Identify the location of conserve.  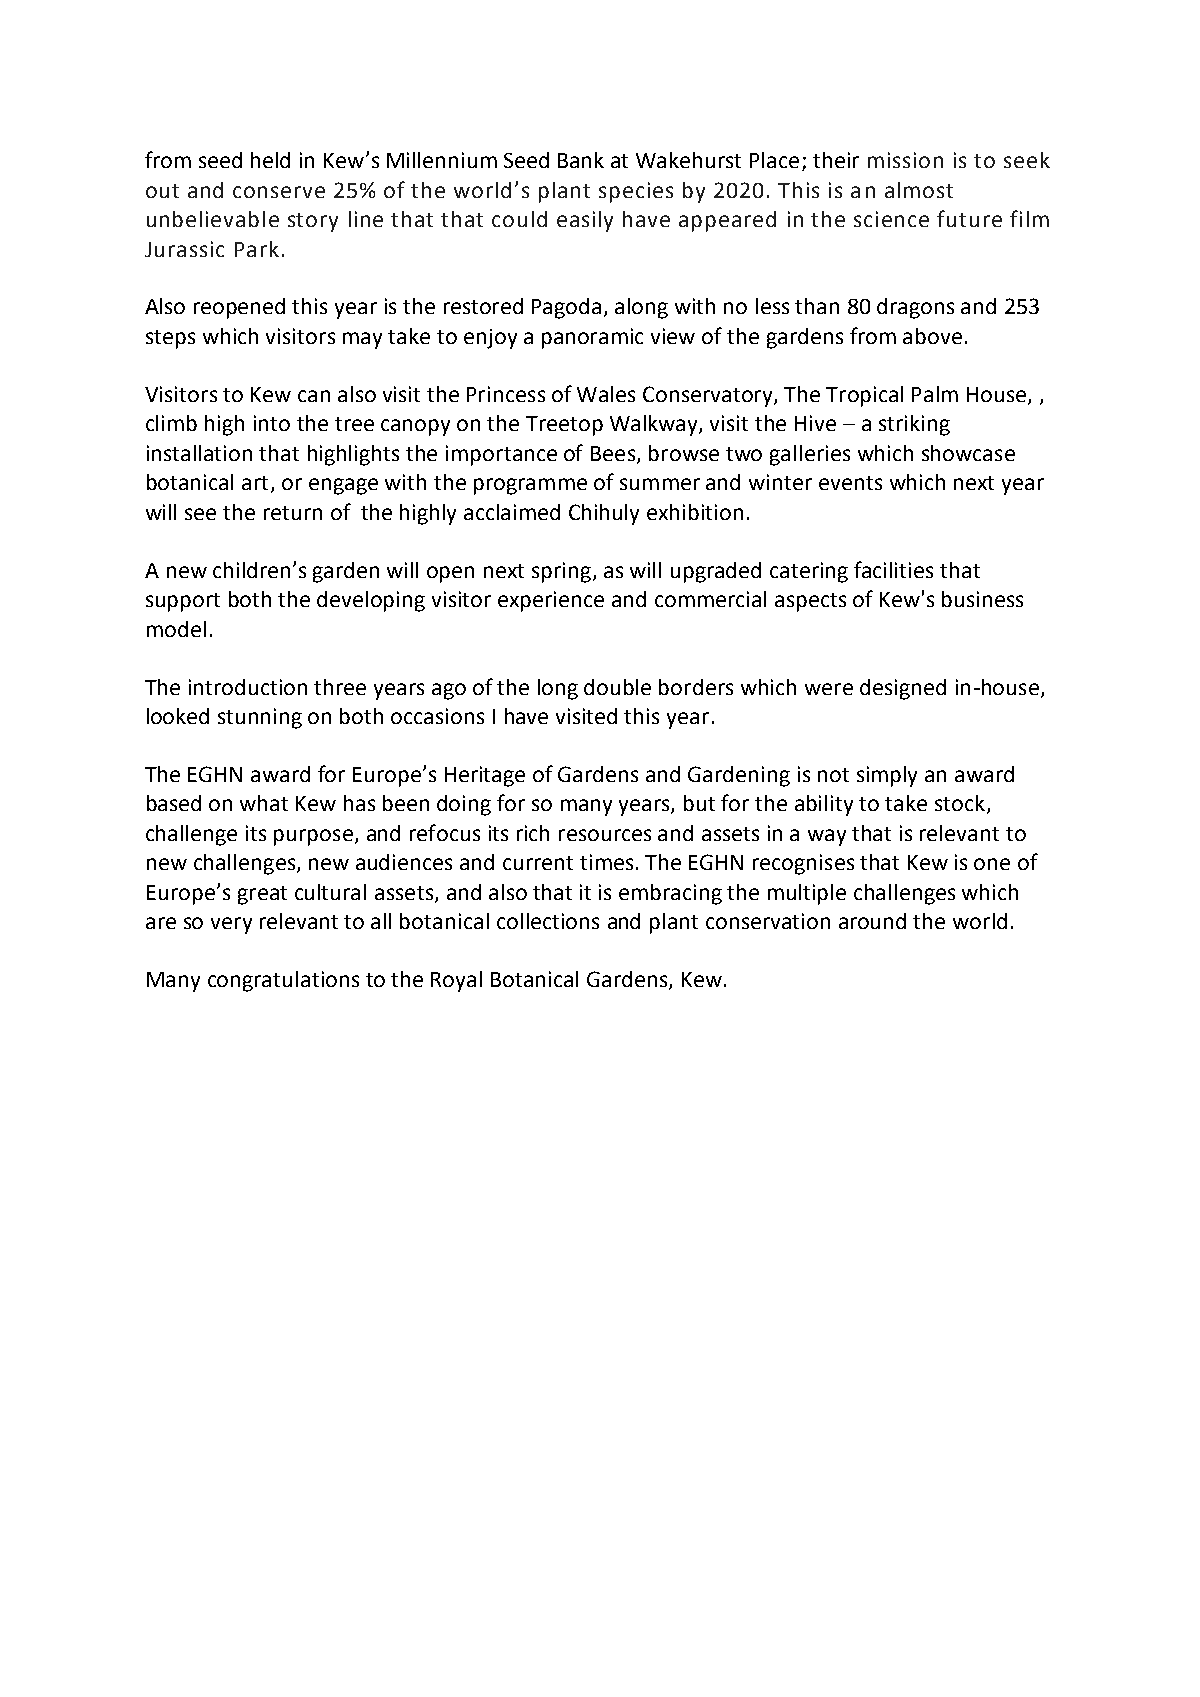
(279, 192).
